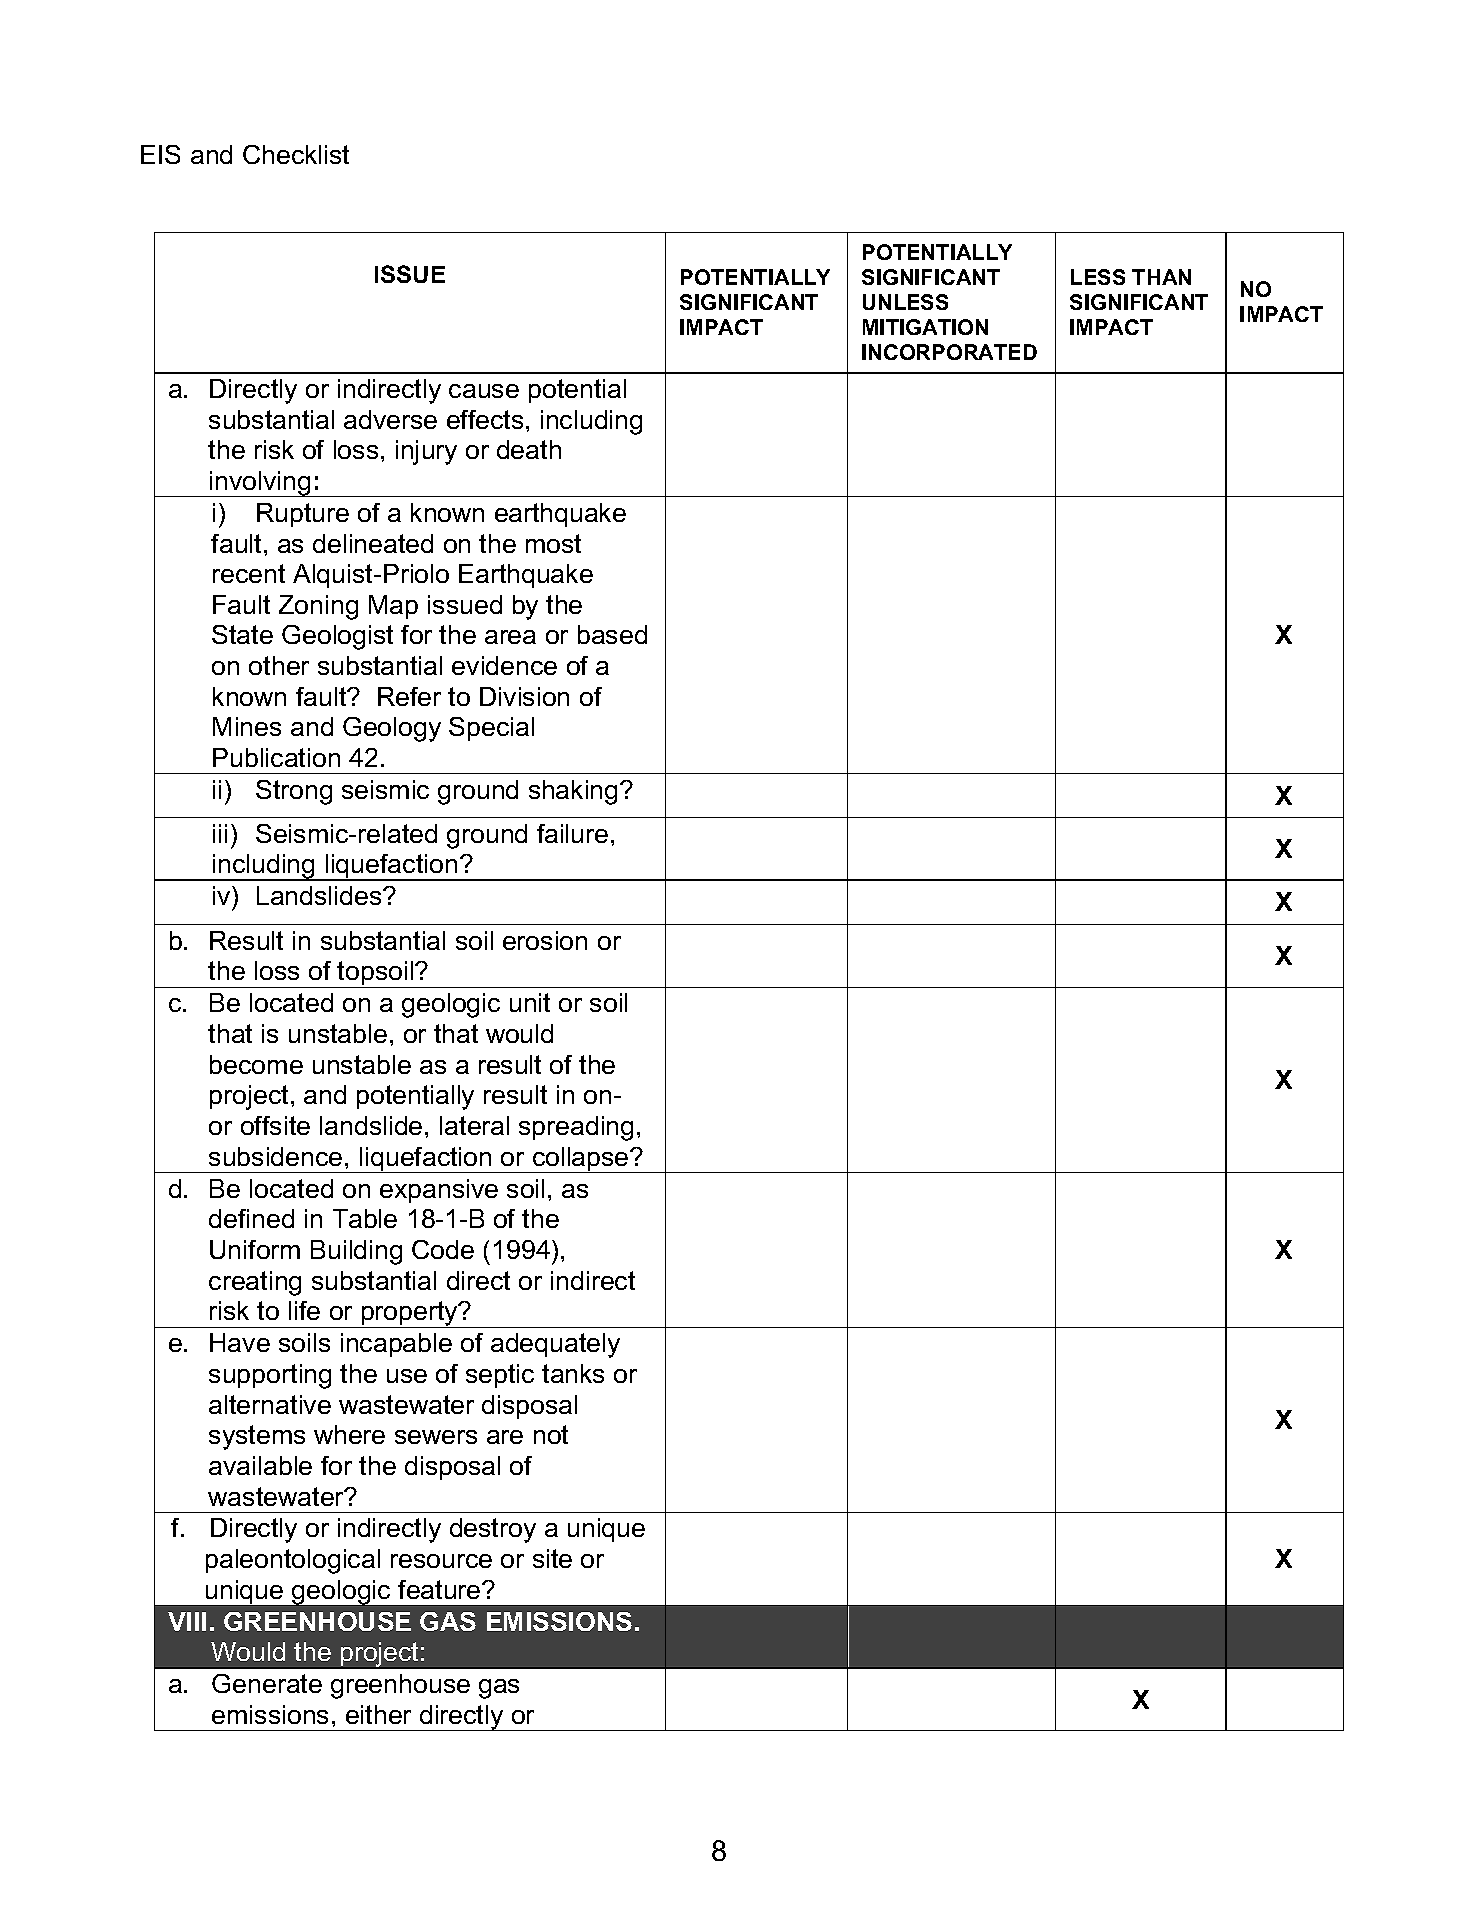 The width and height of the screenshot is (1483, 1920). I want to click on MITIGATION, so click(925, 327).
